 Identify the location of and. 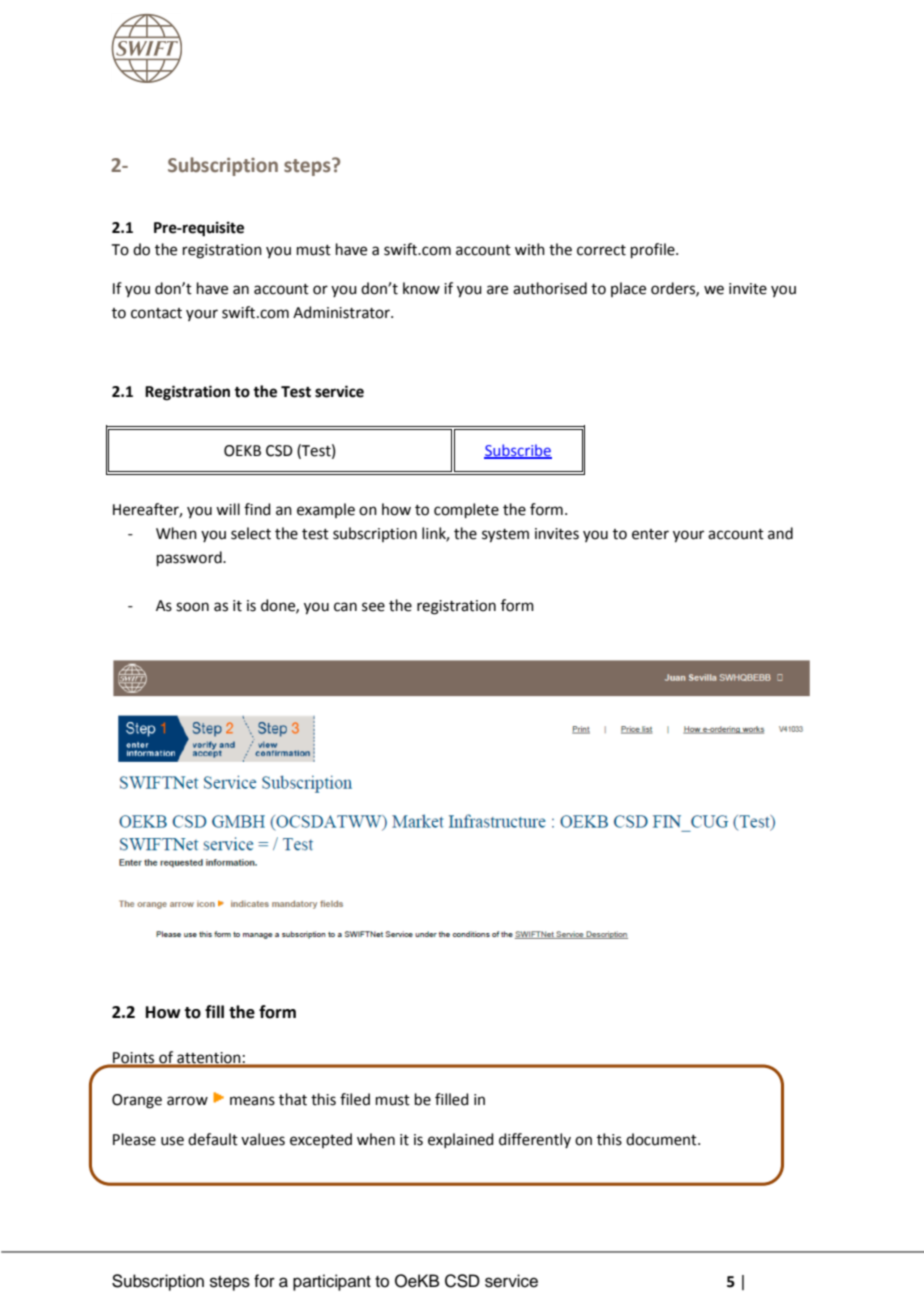
(780, 533).
